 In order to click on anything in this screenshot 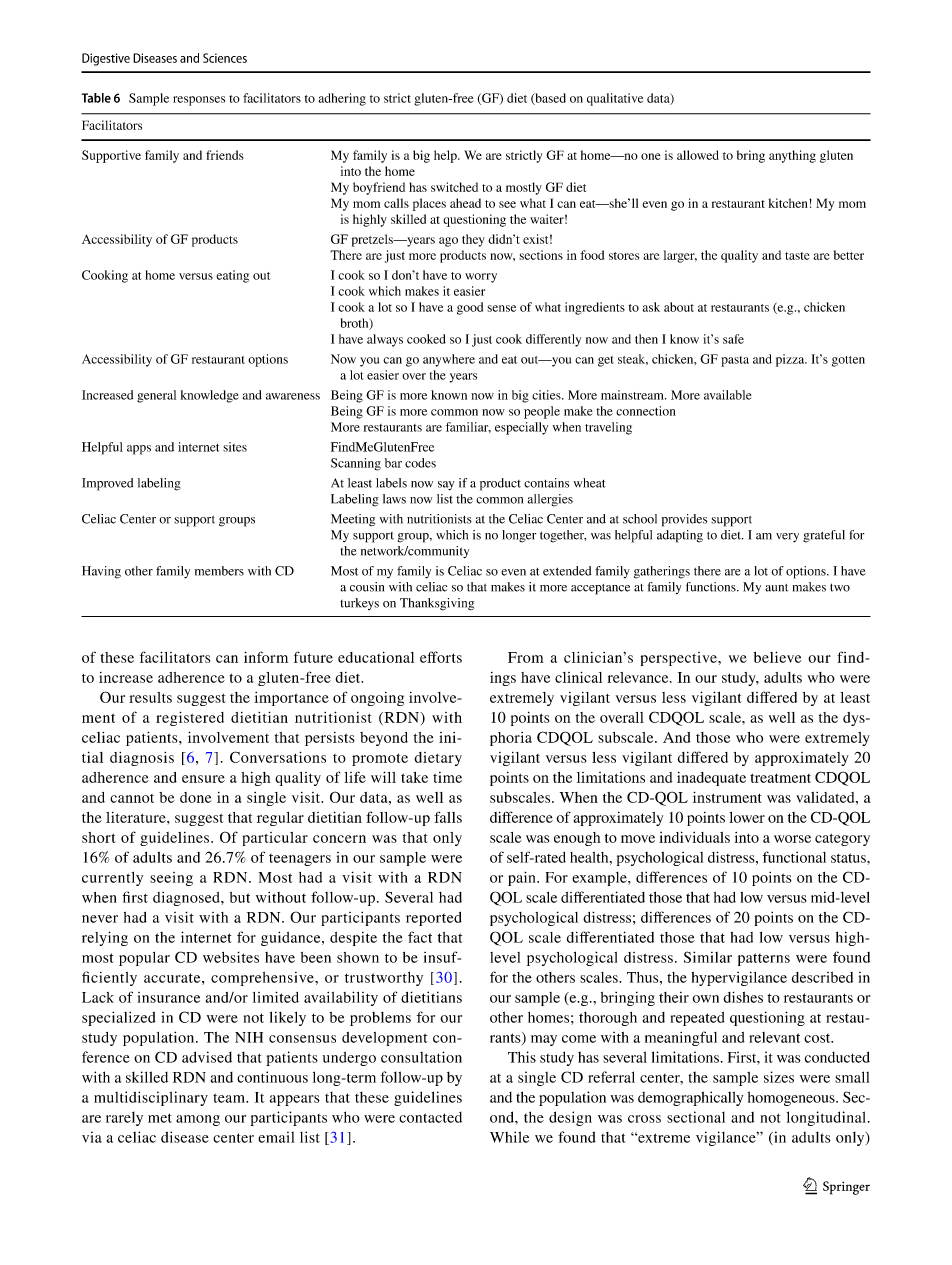, I will do `click(792, 156)`.
